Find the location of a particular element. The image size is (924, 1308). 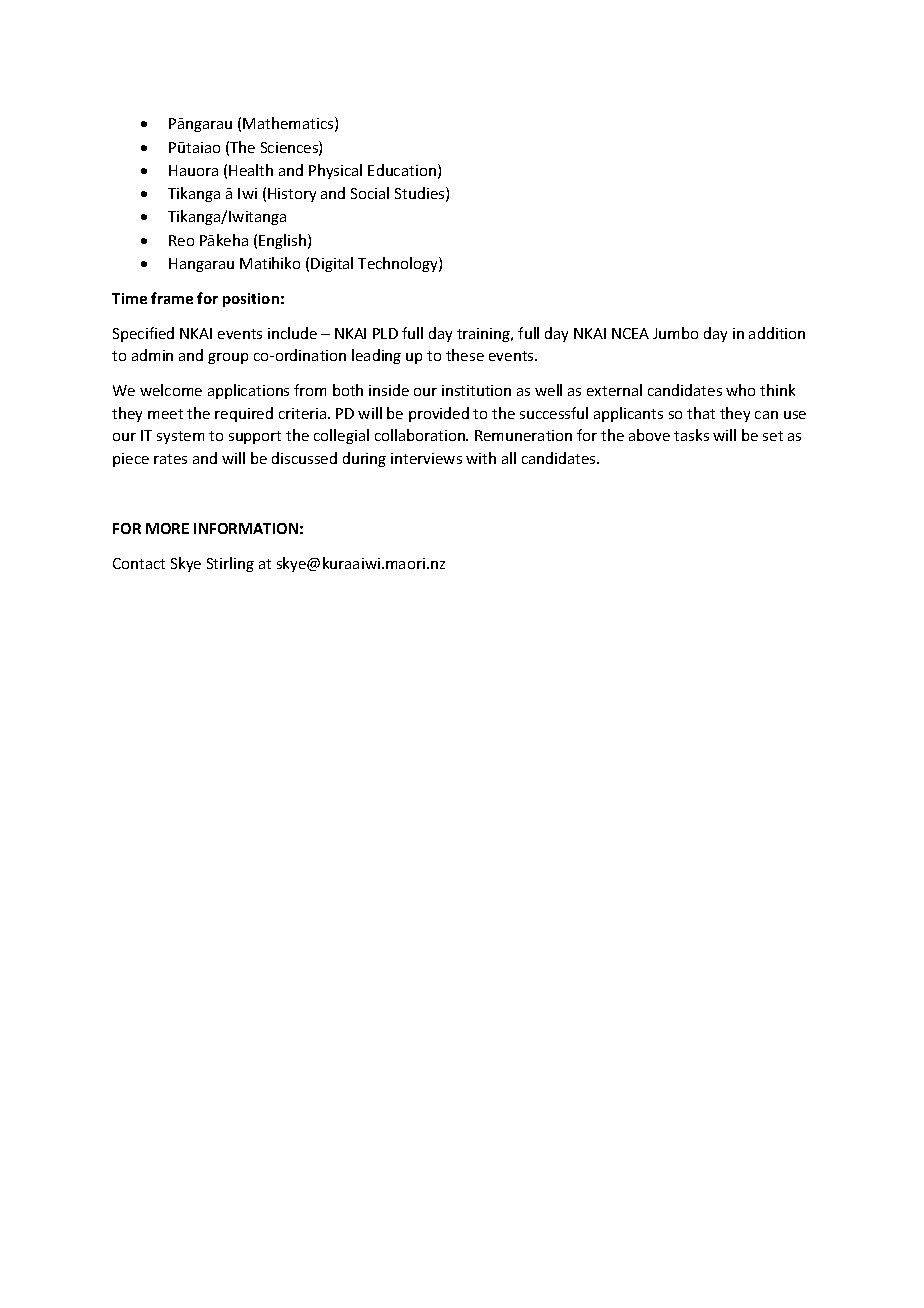

Health is located at coordinates (251, 170).
